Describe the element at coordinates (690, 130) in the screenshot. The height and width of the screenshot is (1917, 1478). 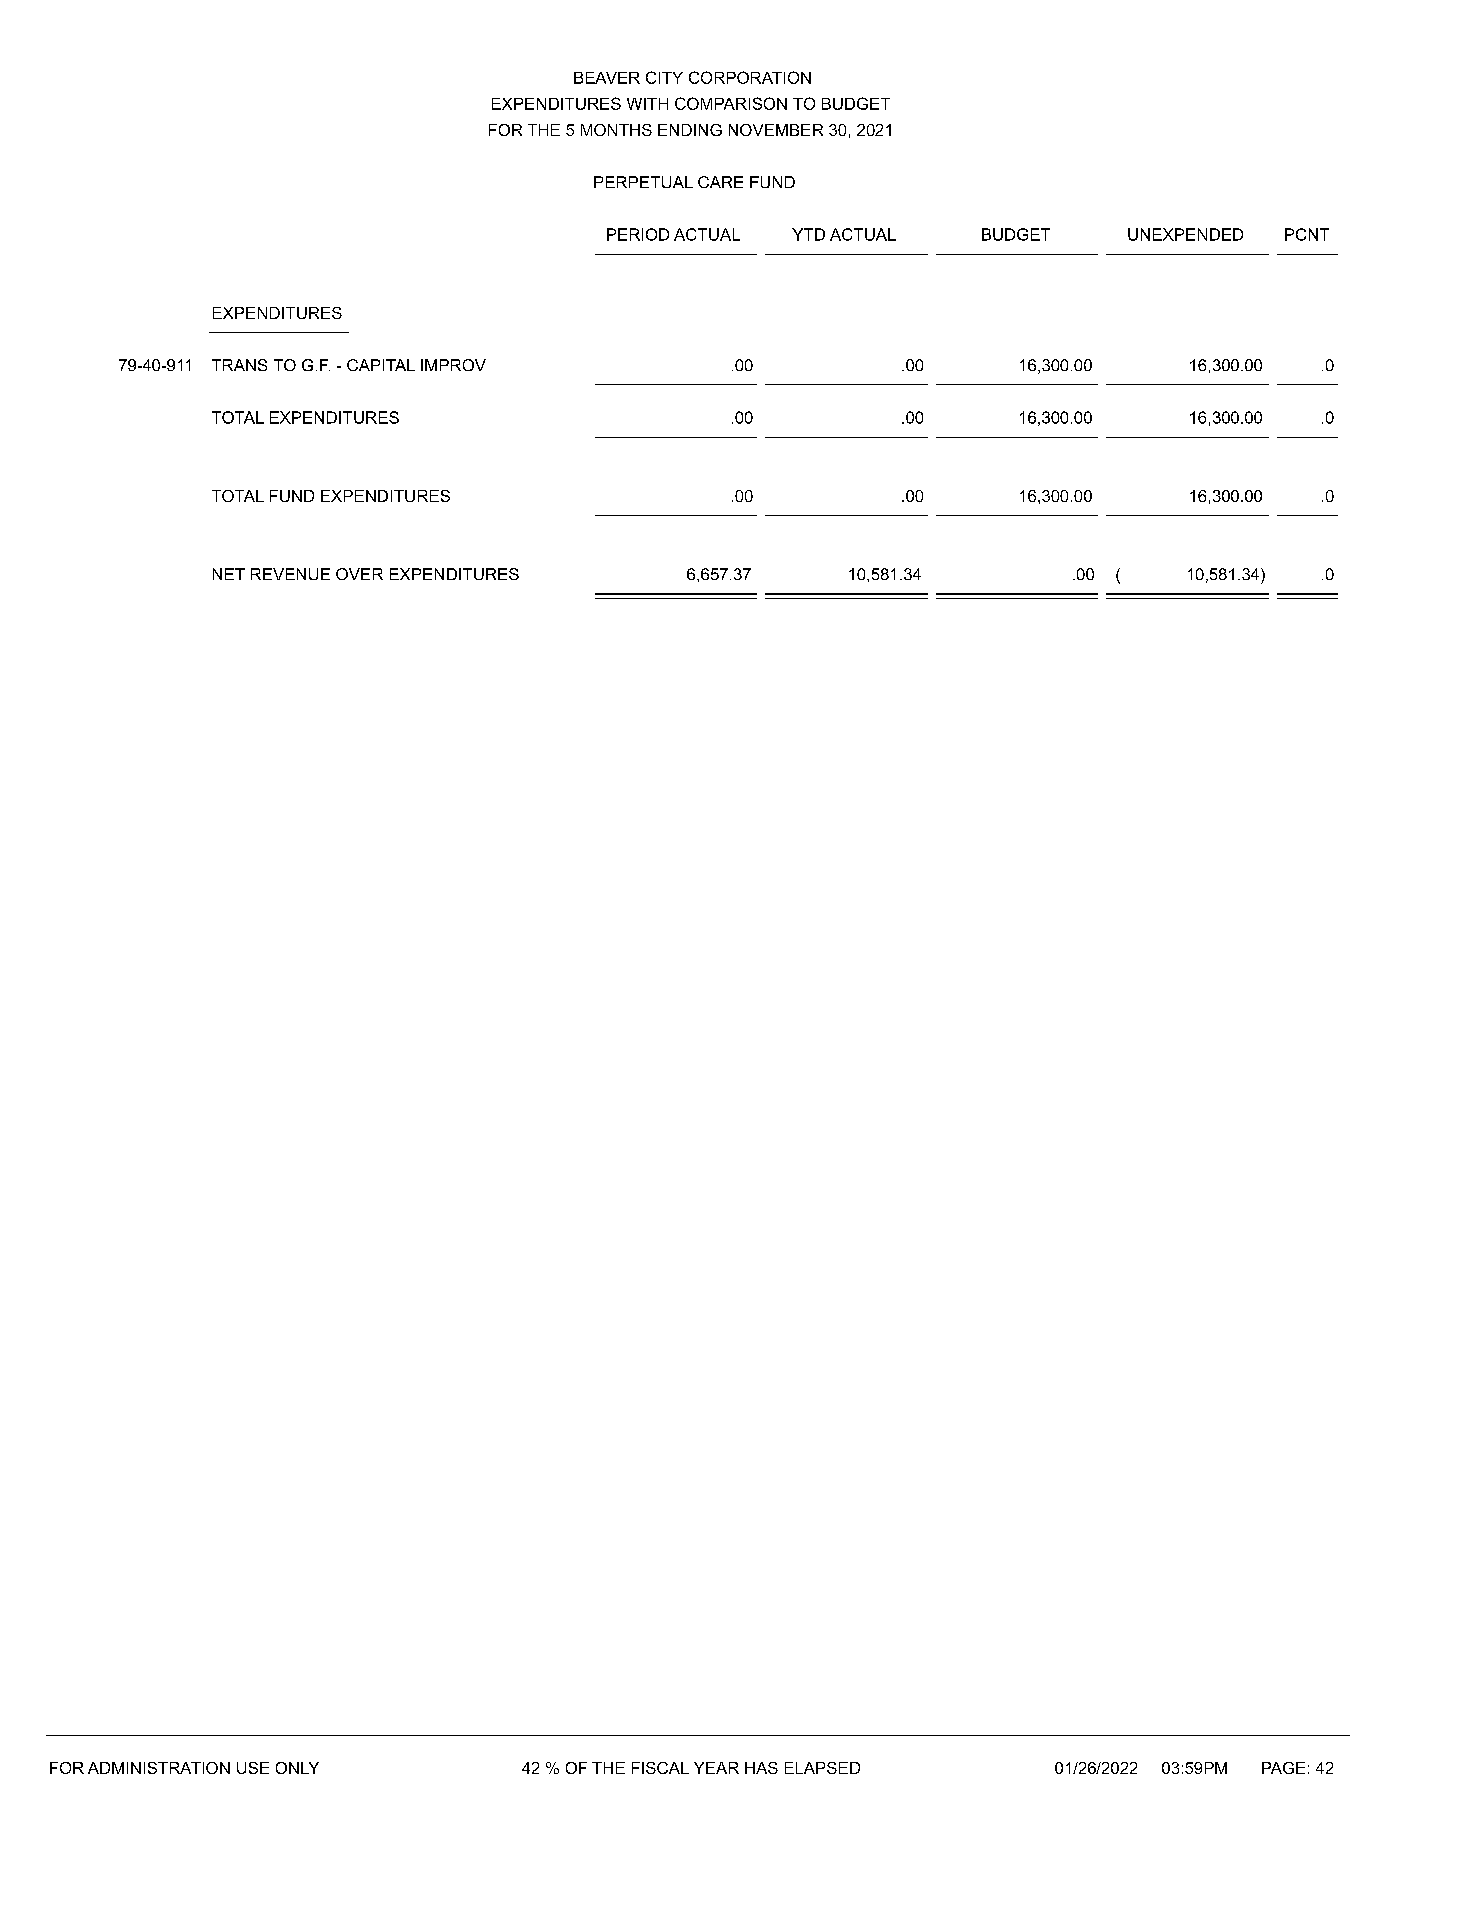
I see `ENDING` at that location.
